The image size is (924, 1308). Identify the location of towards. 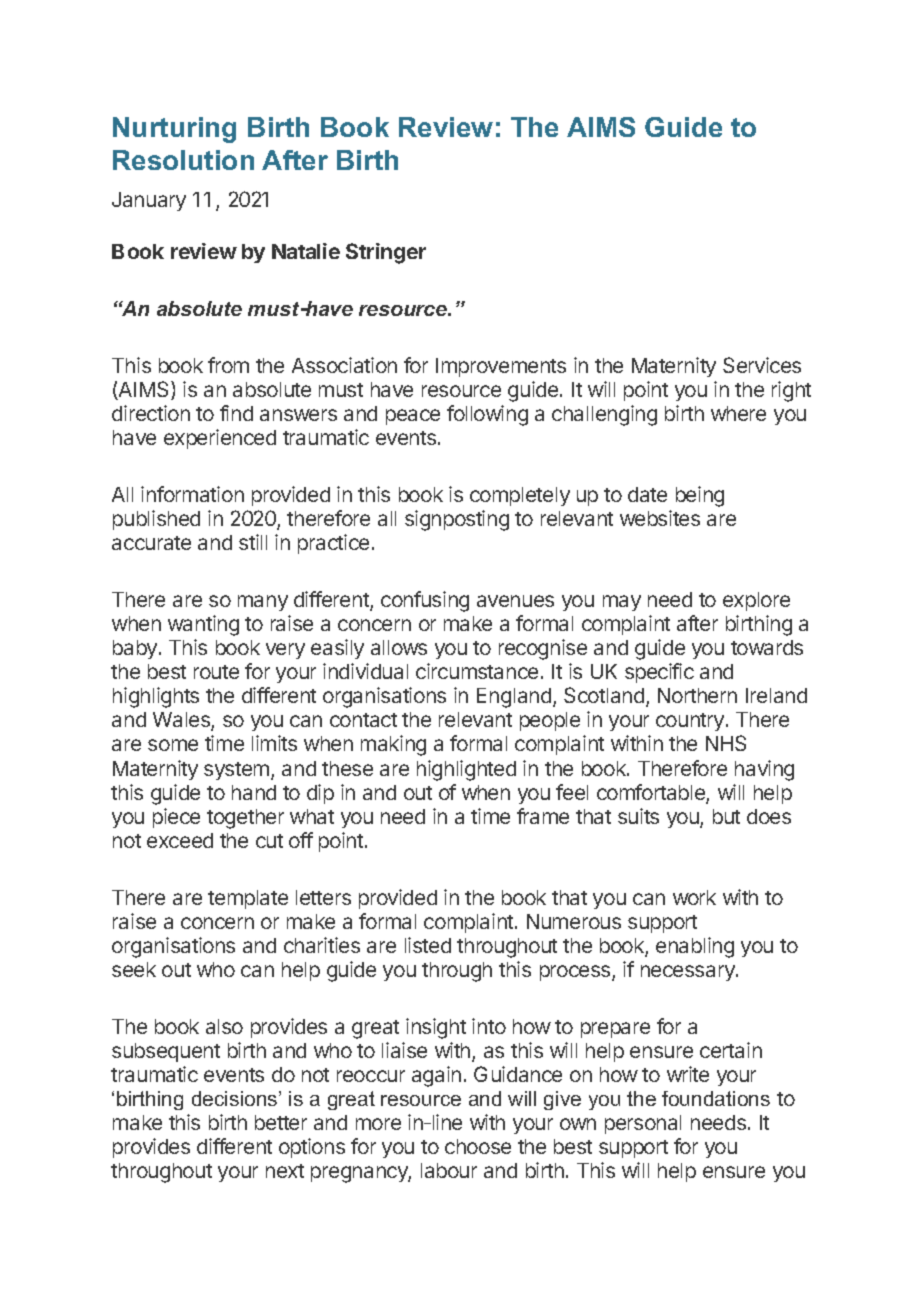
(767, 647).
